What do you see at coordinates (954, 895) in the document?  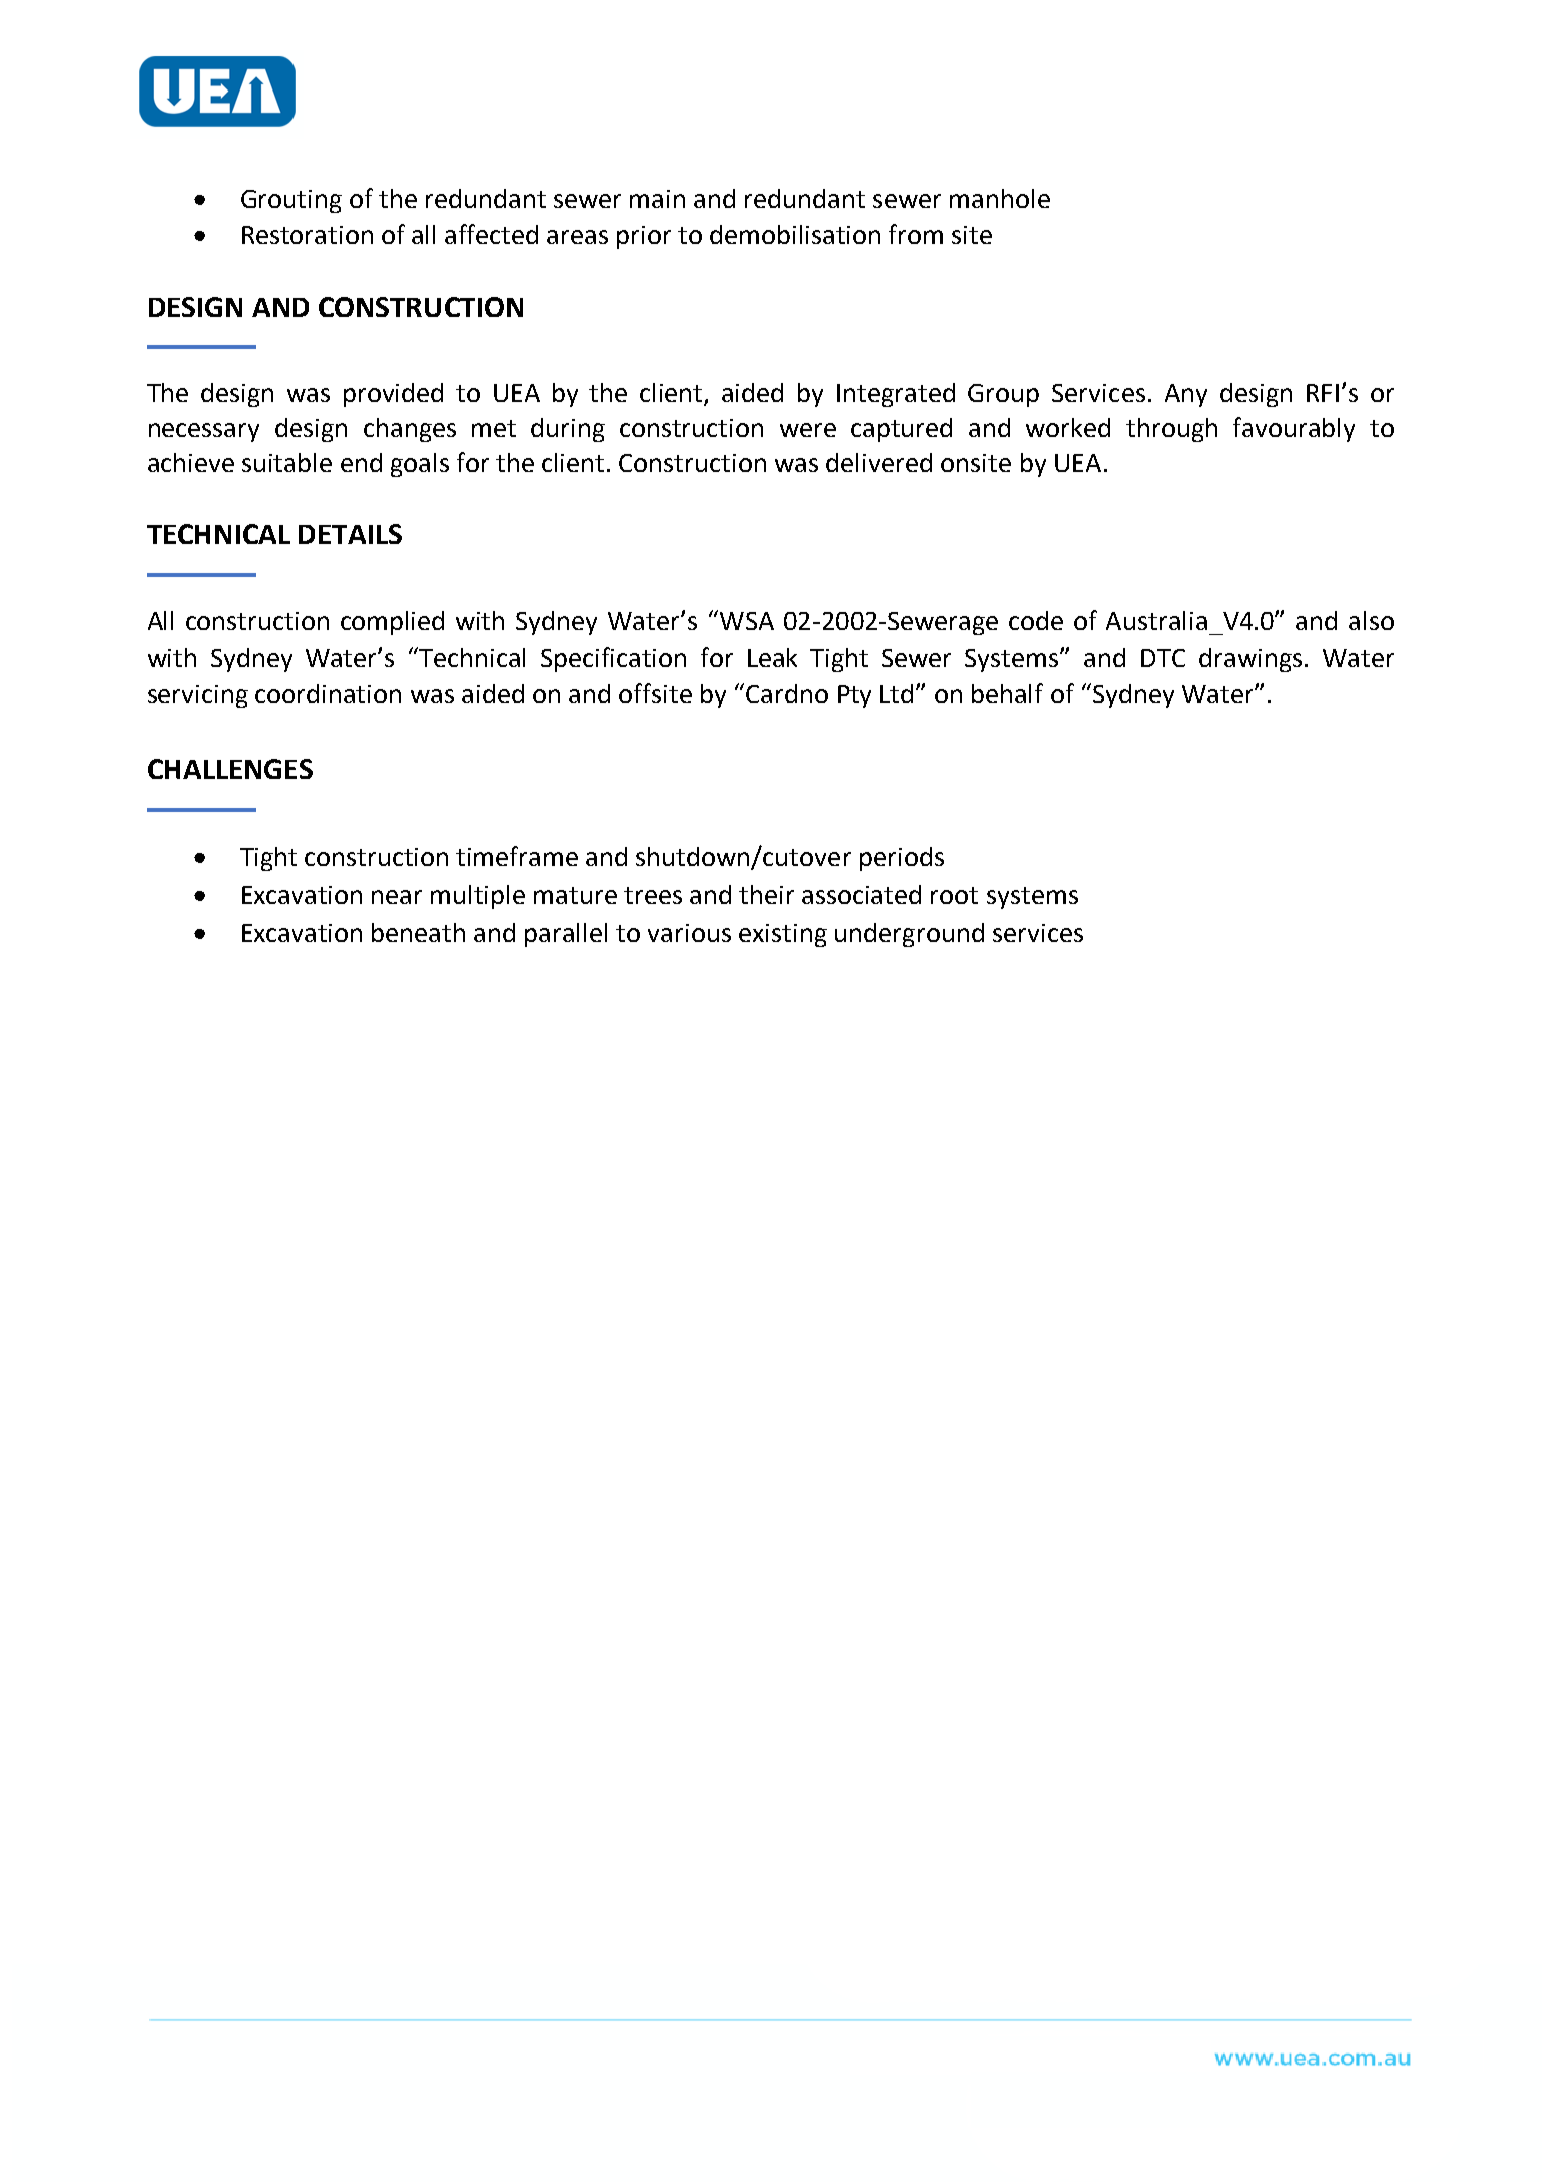 I see `root` at bounding box center [954, 895].
